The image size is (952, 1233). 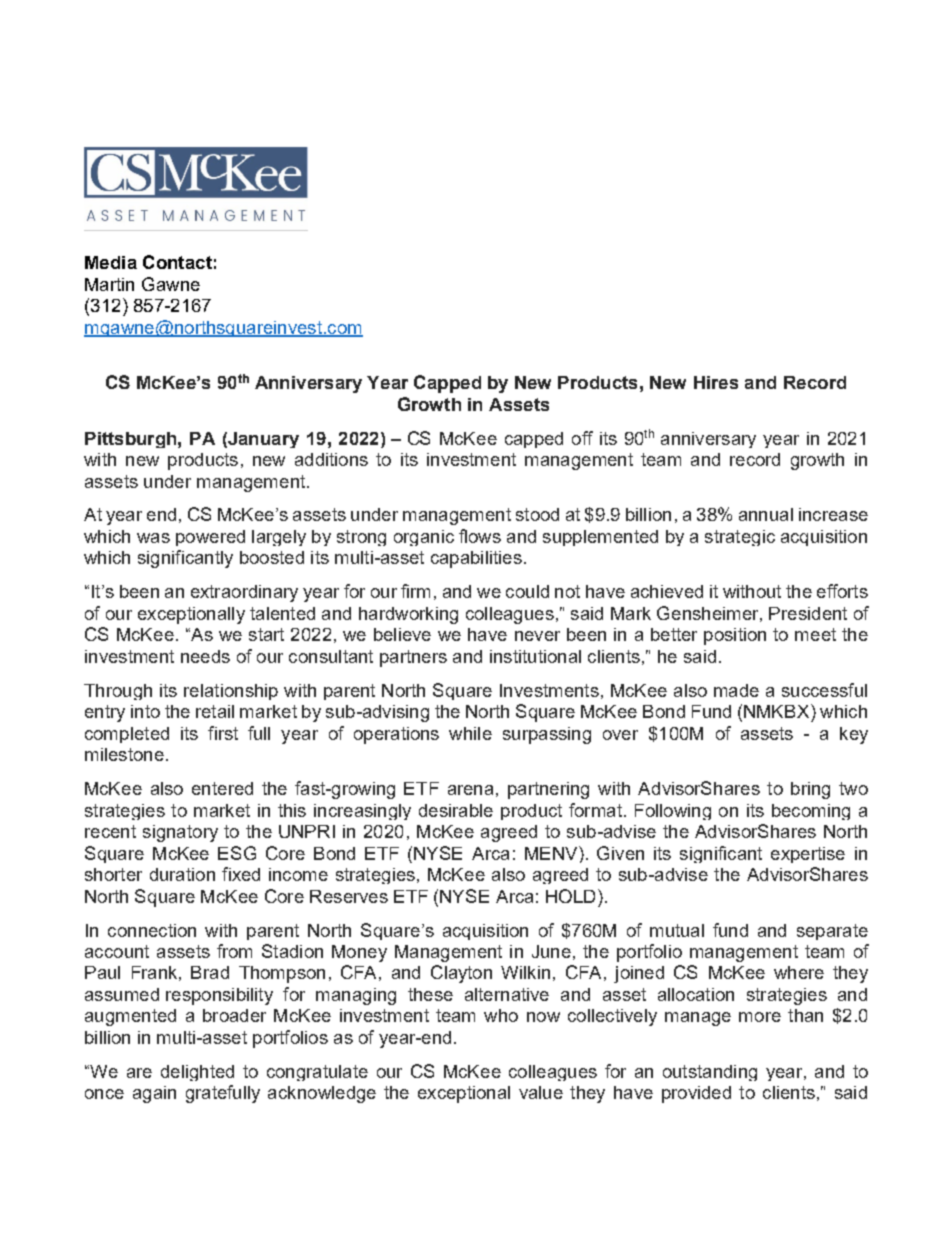 What do you see at coordinates (736, 690) in the screenshot?
I see `made` at bounding box center [736, 690].
